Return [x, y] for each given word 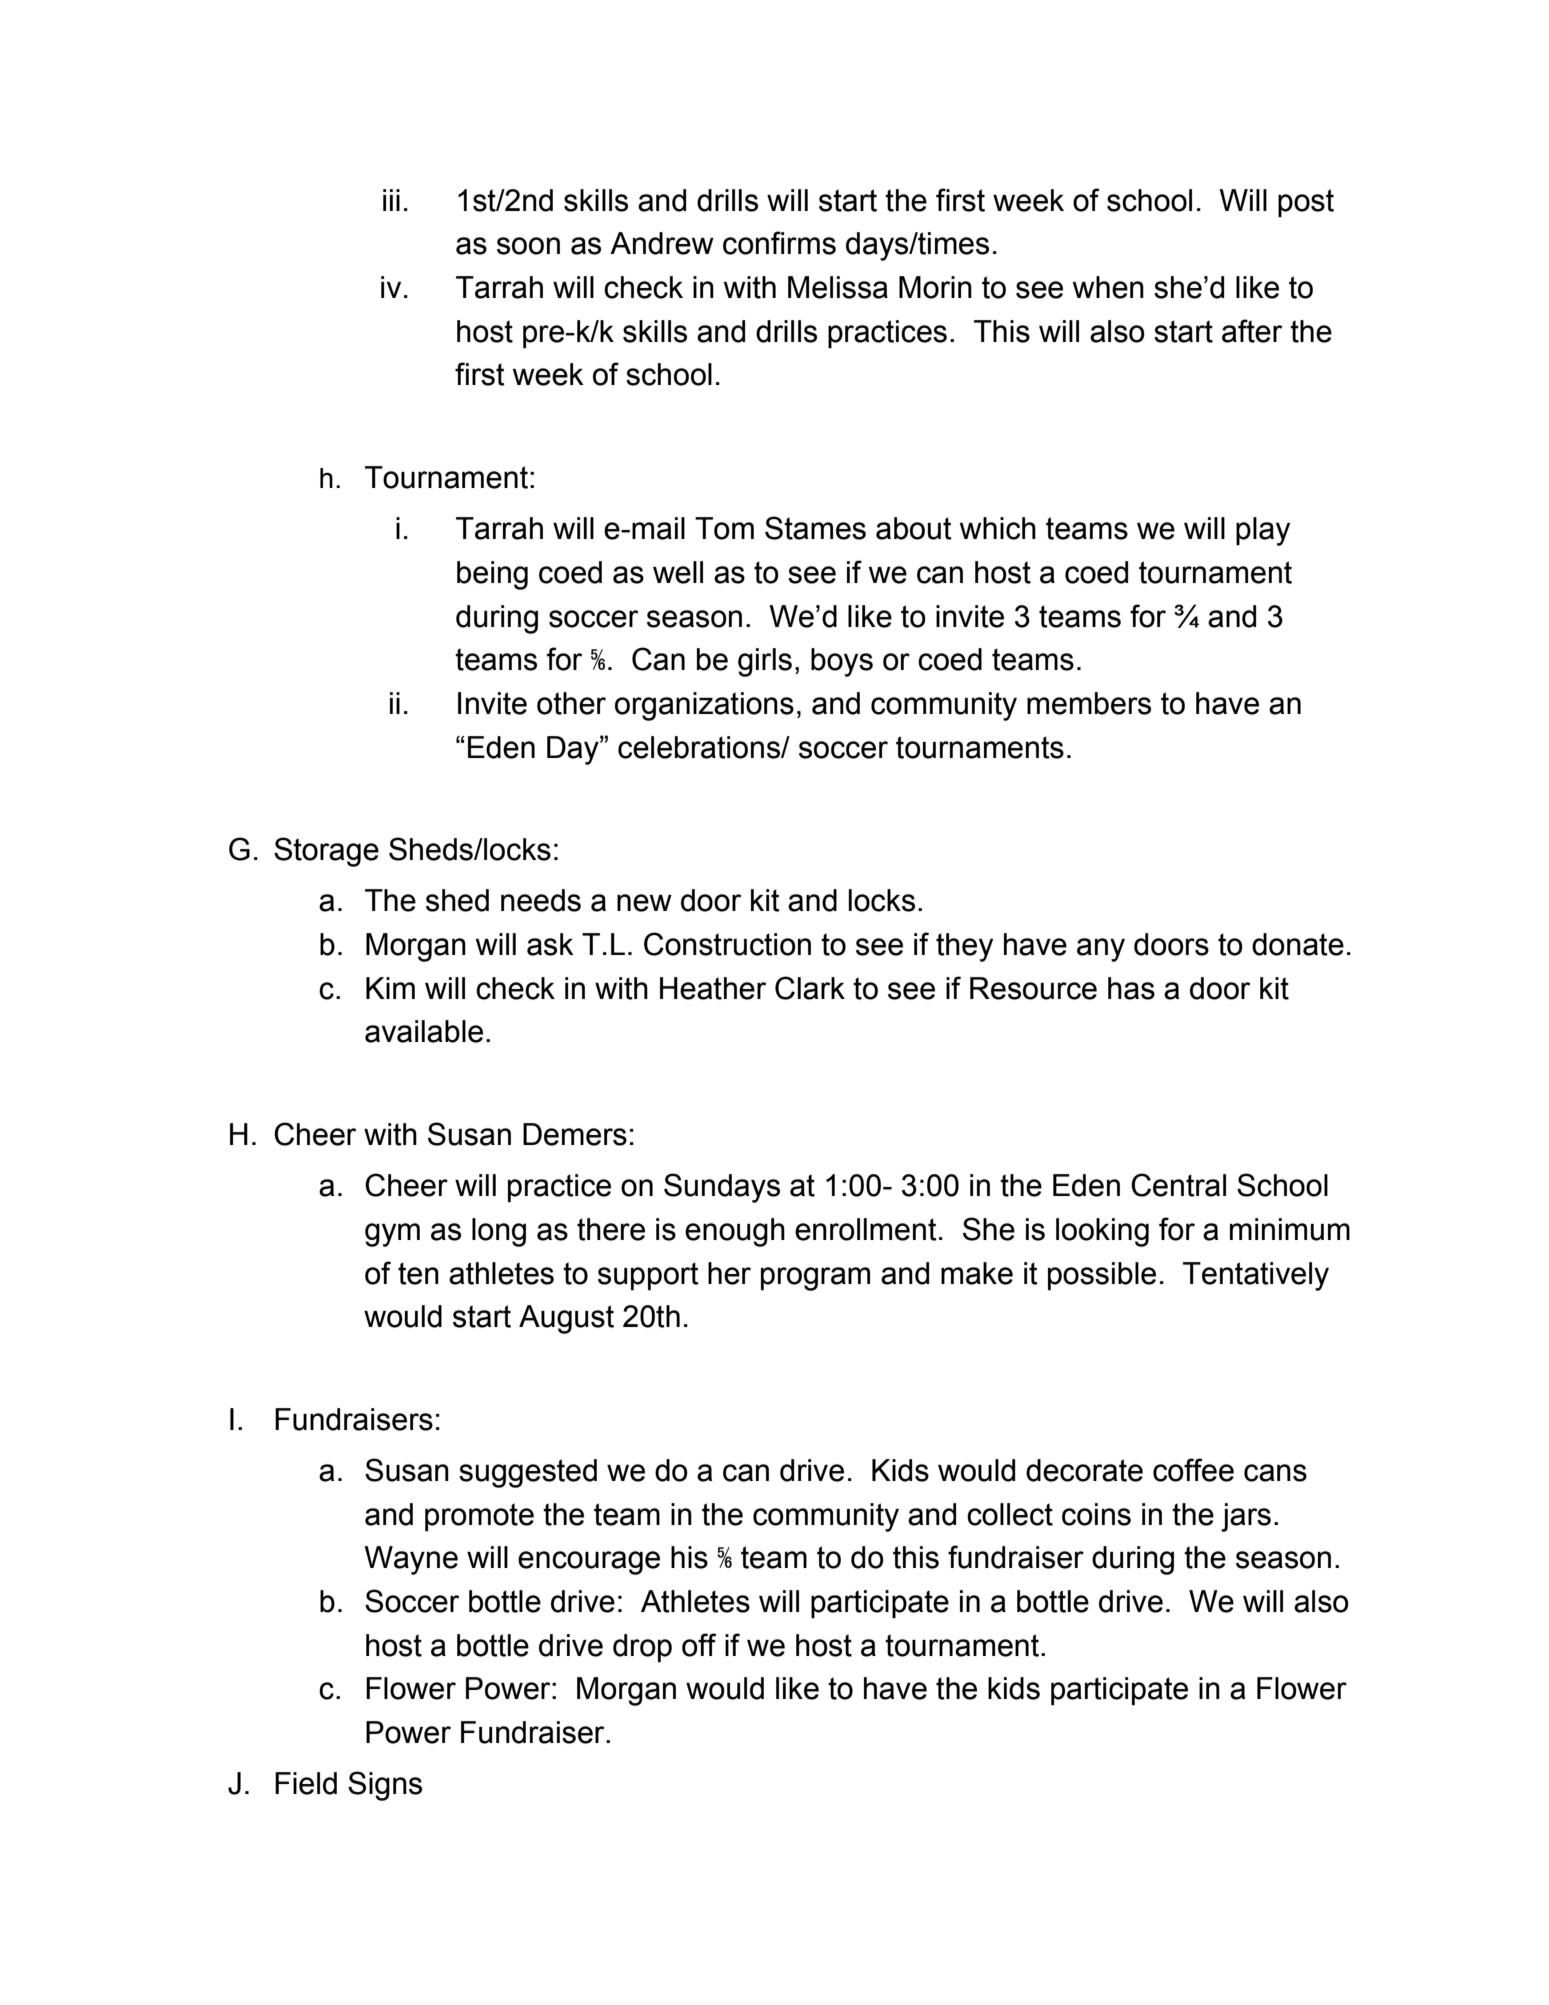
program [815, 1279]
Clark [810, 988]
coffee [1193, 1470]
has [1131, 988]
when [1108, 287]
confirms [779, 243]
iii [391, 200]
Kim [390, 988]
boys [842, 662]
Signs [385, 1786]
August [566, 1319]
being [492, 575]
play [1263, 531]
